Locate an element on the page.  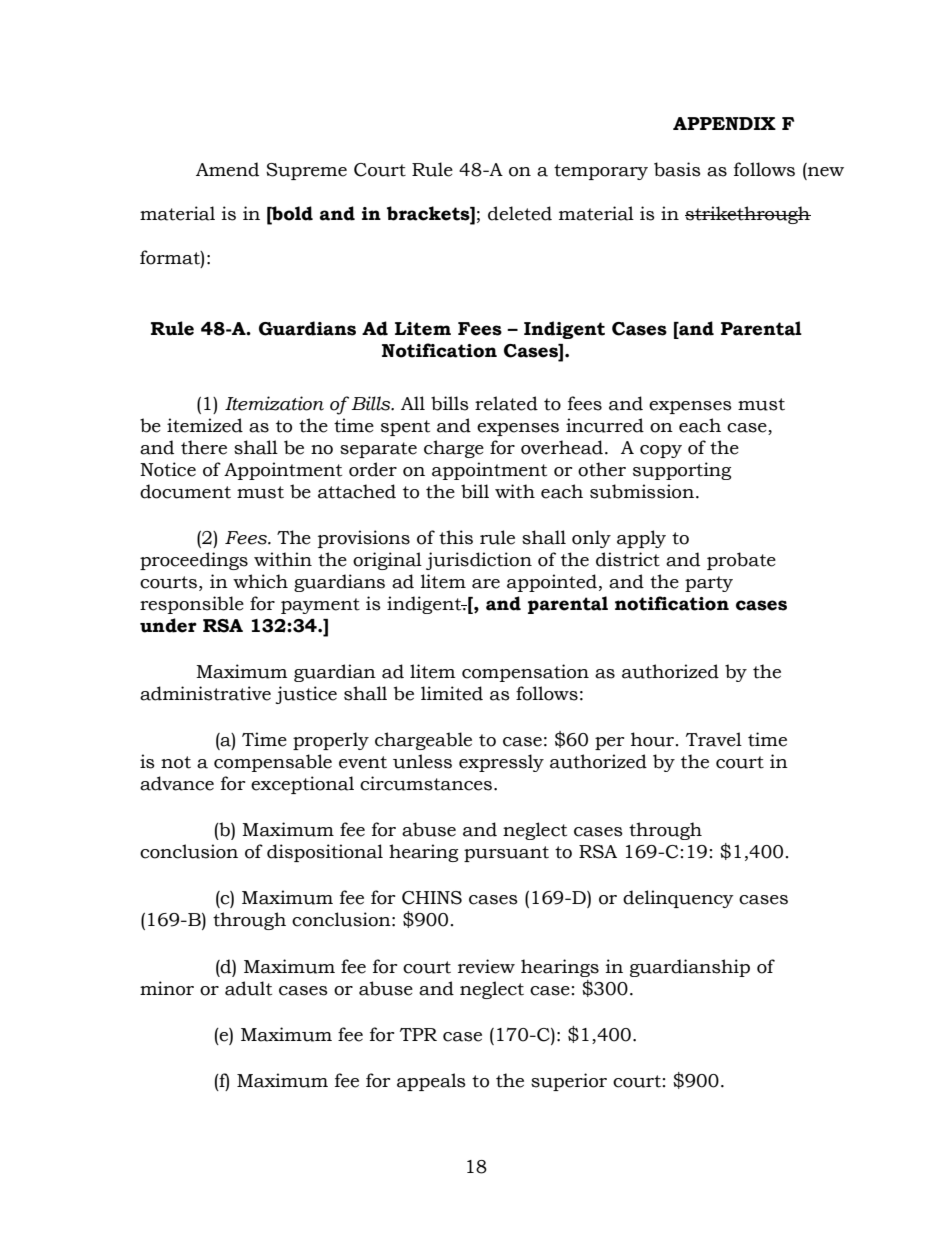
deleted is located at coordinates (520, 213).
